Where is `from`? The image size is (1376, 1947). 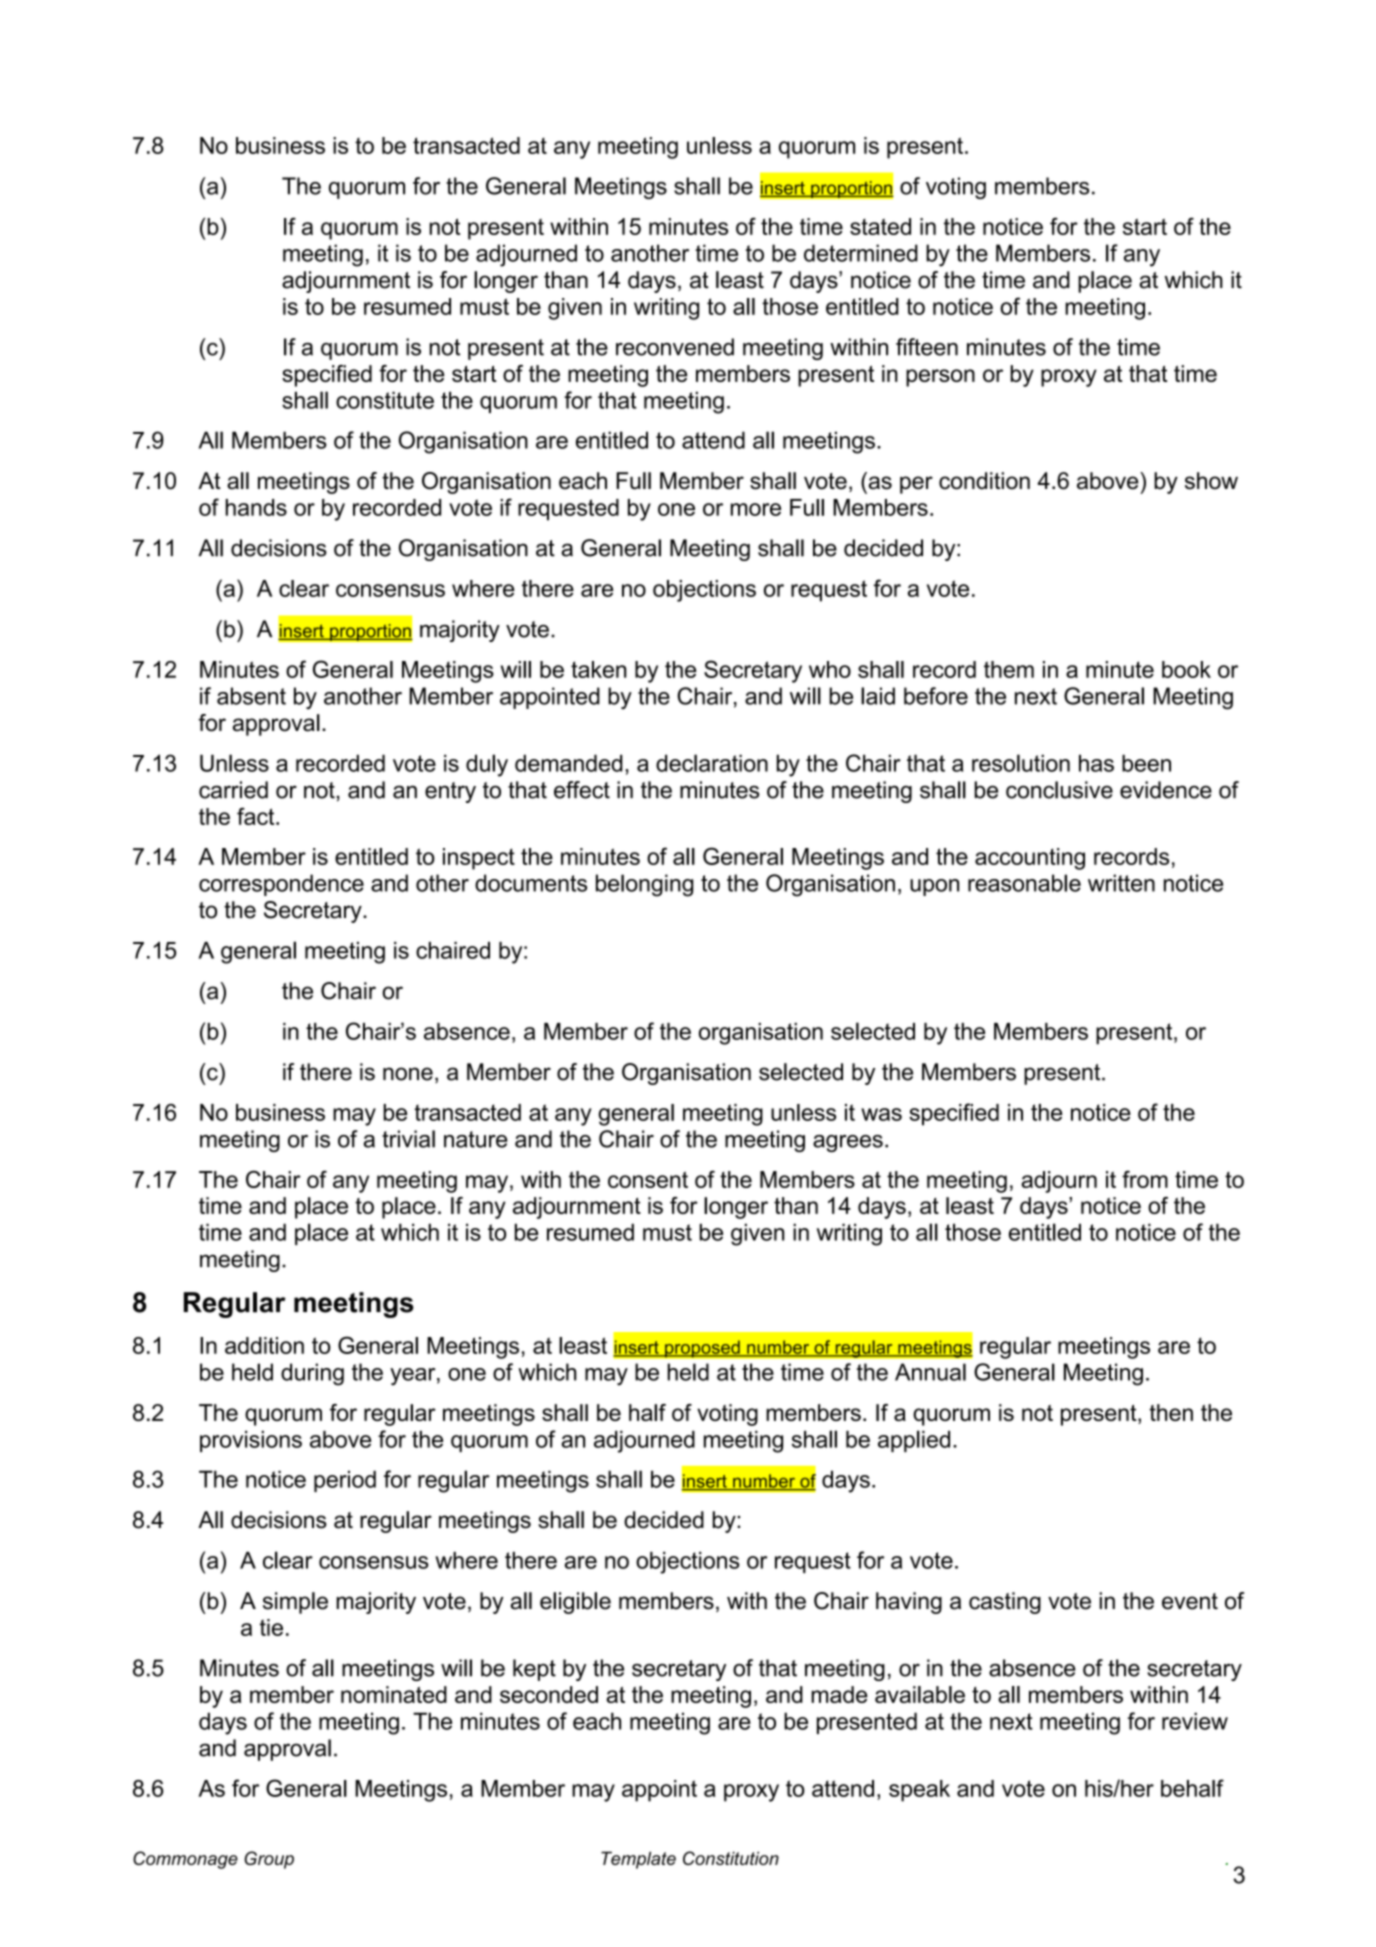 from is located at coordinates (1145, 1179).
